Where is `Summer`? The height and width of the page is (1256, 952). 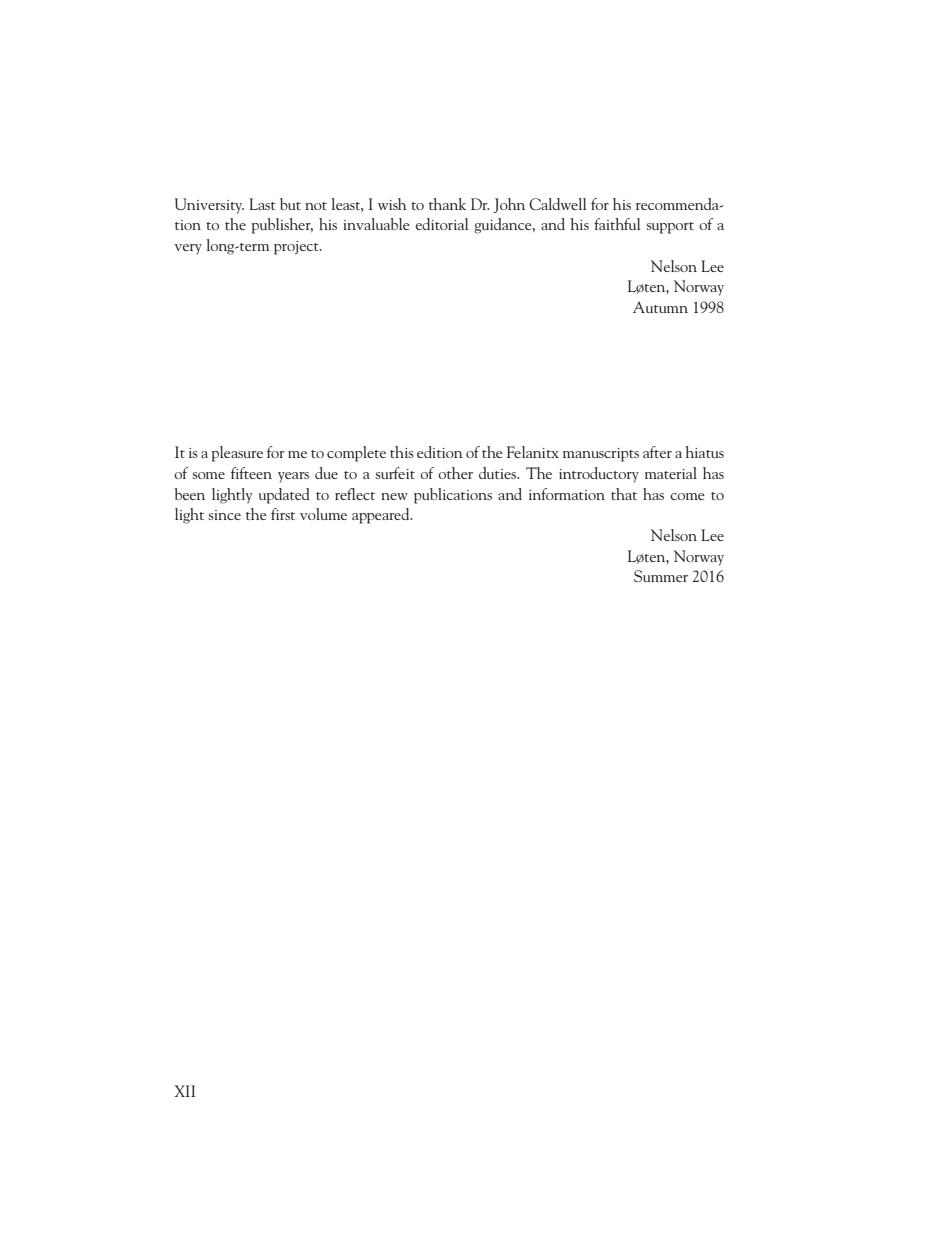 Summer is located at coordinates (661, 576).
